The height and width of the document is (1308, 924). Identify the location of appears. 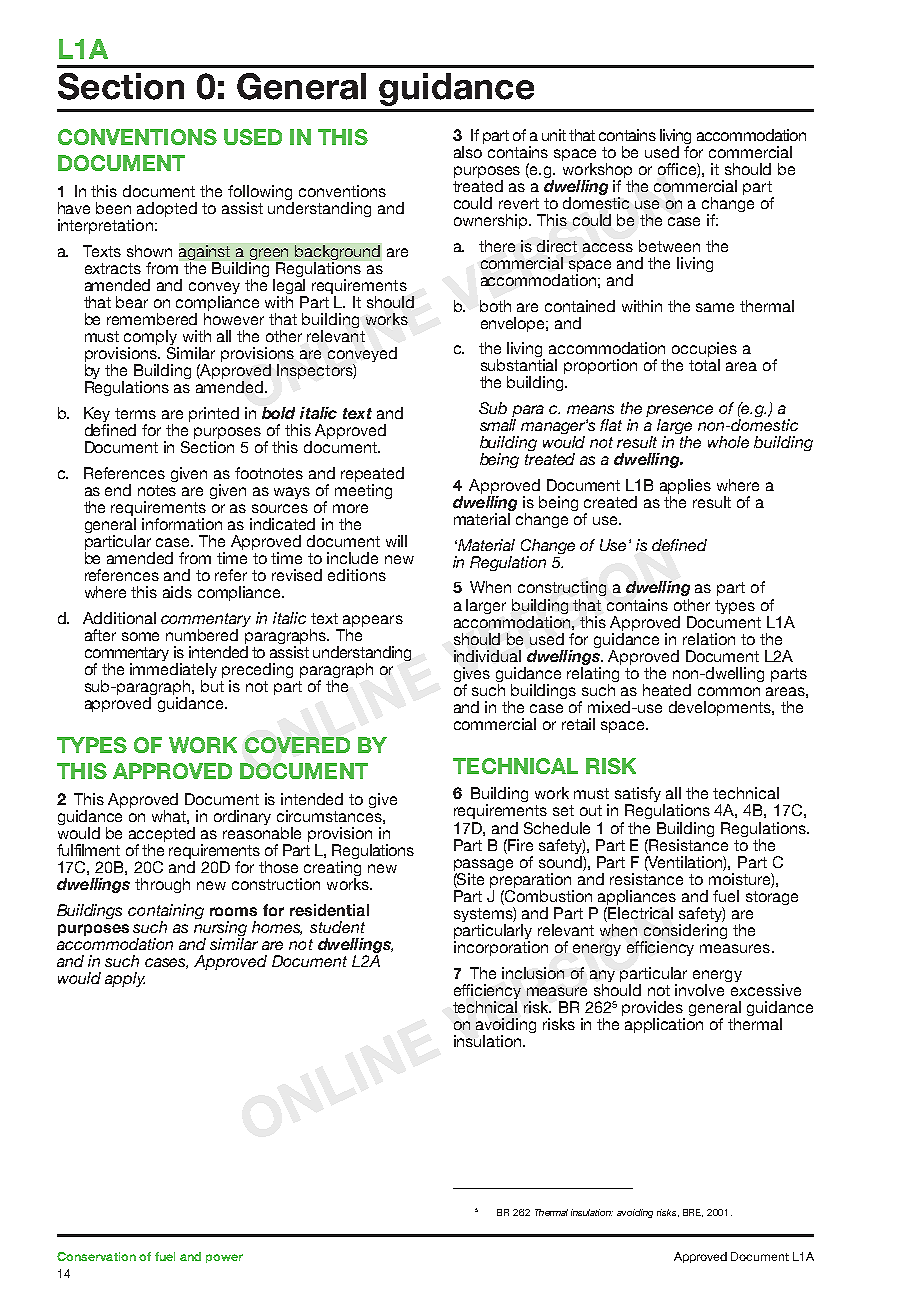
(372, 622).
